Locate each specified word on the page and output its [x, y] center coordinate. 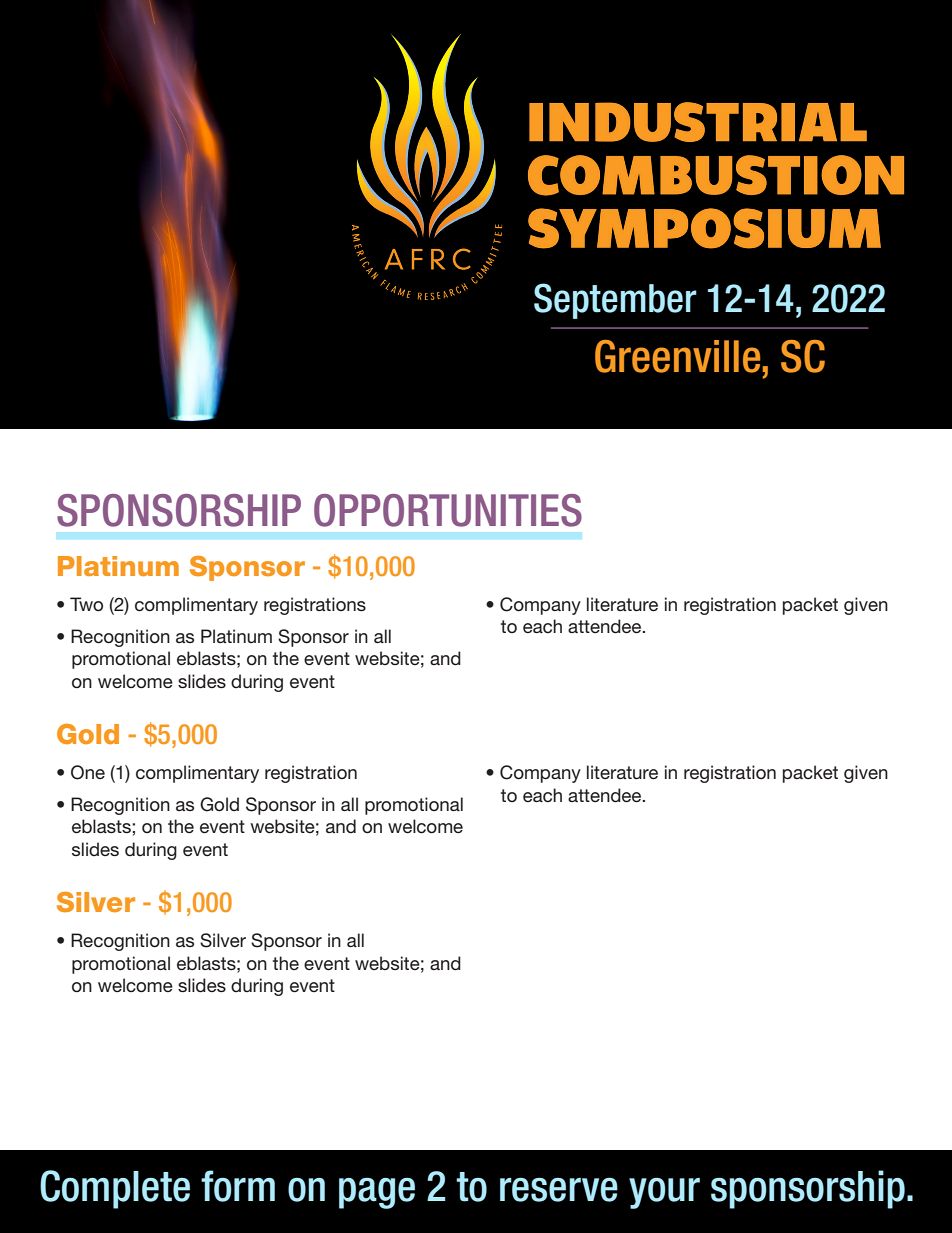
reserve [559, 1190]
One [88, 772]
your [664, 1193]
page [377, 1193]
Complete [115, 1189]
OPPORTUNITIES [448, 510]
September [615, 301]
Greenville [677, 356]
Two [86, 604]
